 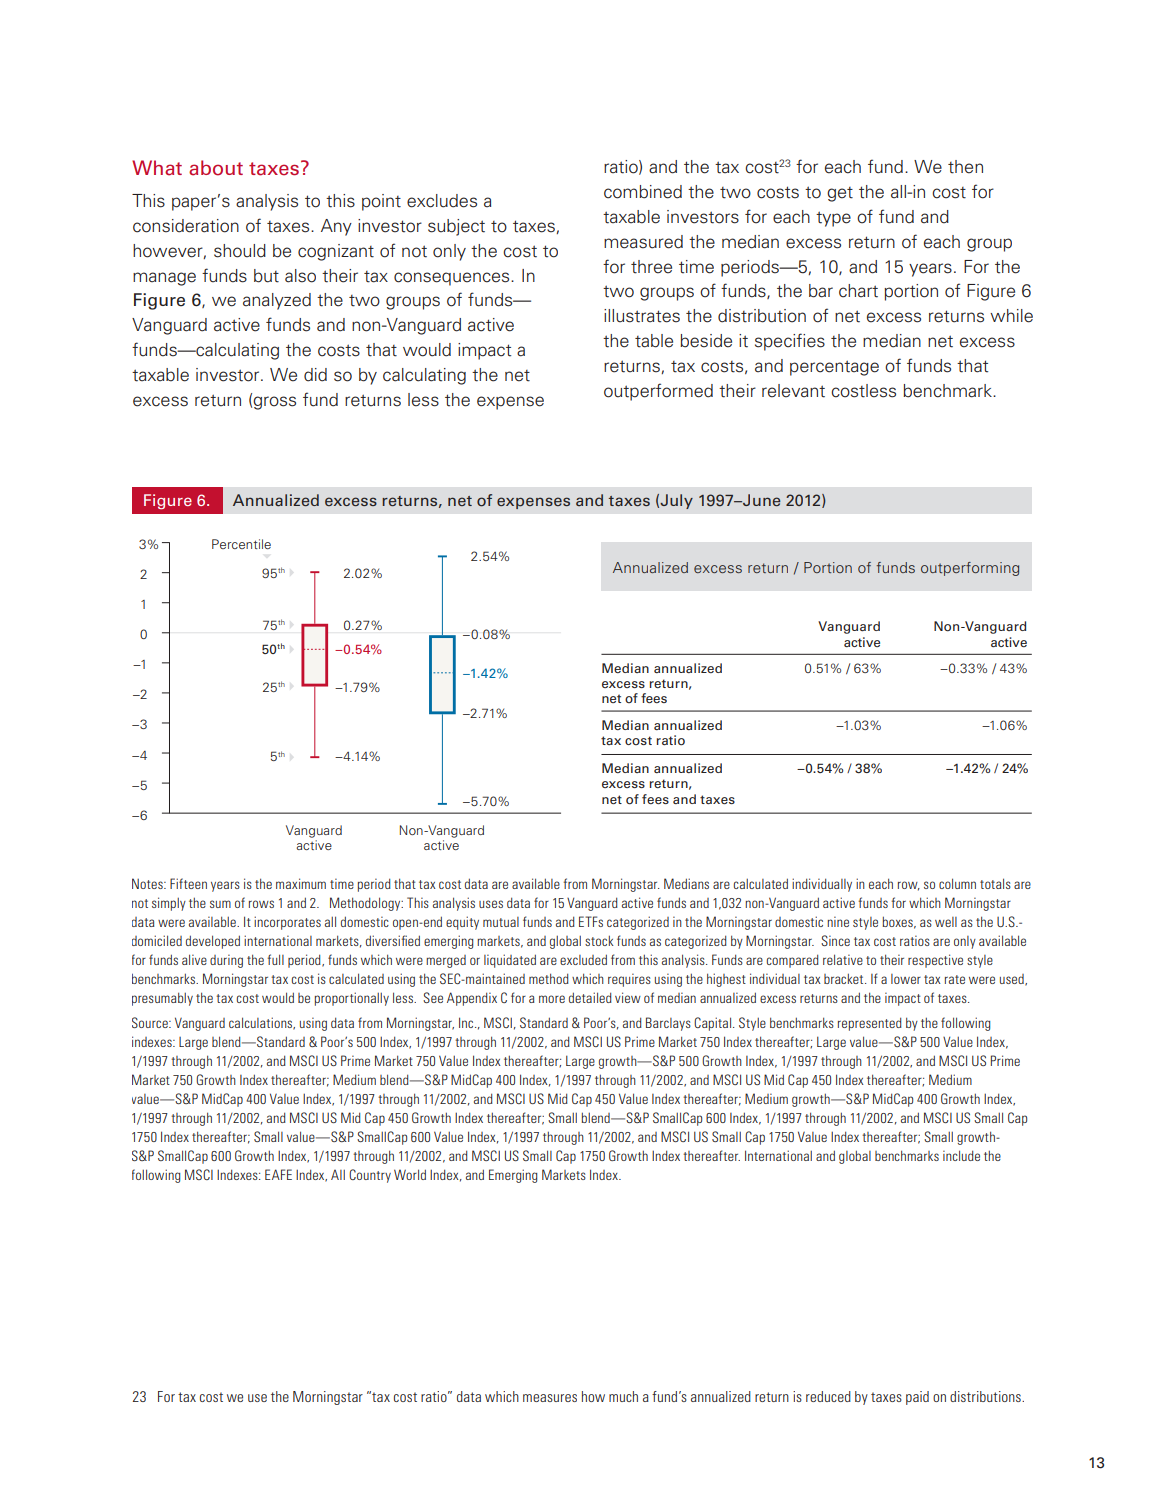 What do you see at coordinates (643, 192) in the image?
I see `combined` at bounding box center [643, 192].
